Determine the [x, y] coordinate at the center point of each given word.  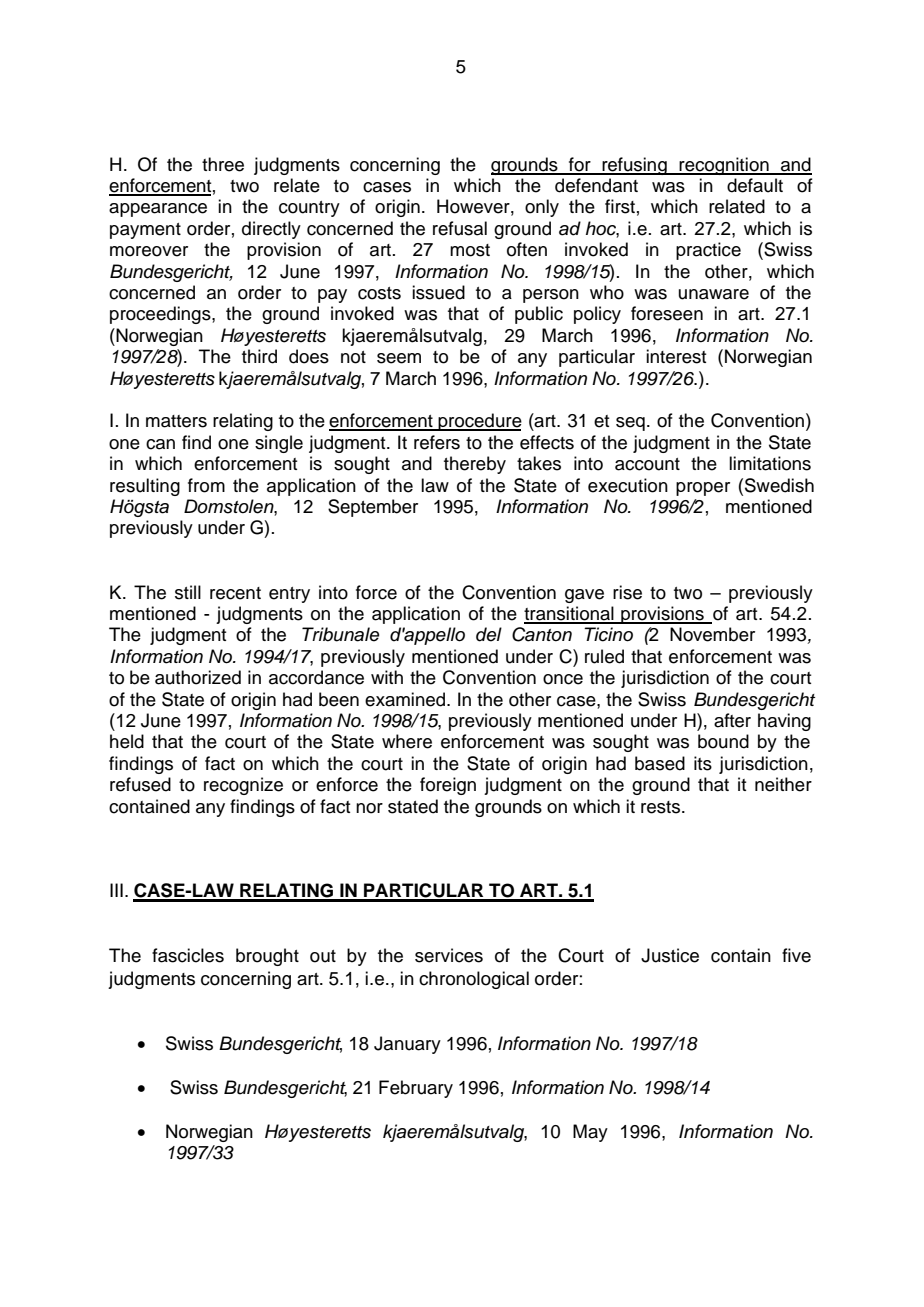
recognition [724, 166]
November [712, 634]
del [489, 634]
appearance [158, 210]
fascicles [188, 955]
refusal [460, 228]
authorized [198, 677]
